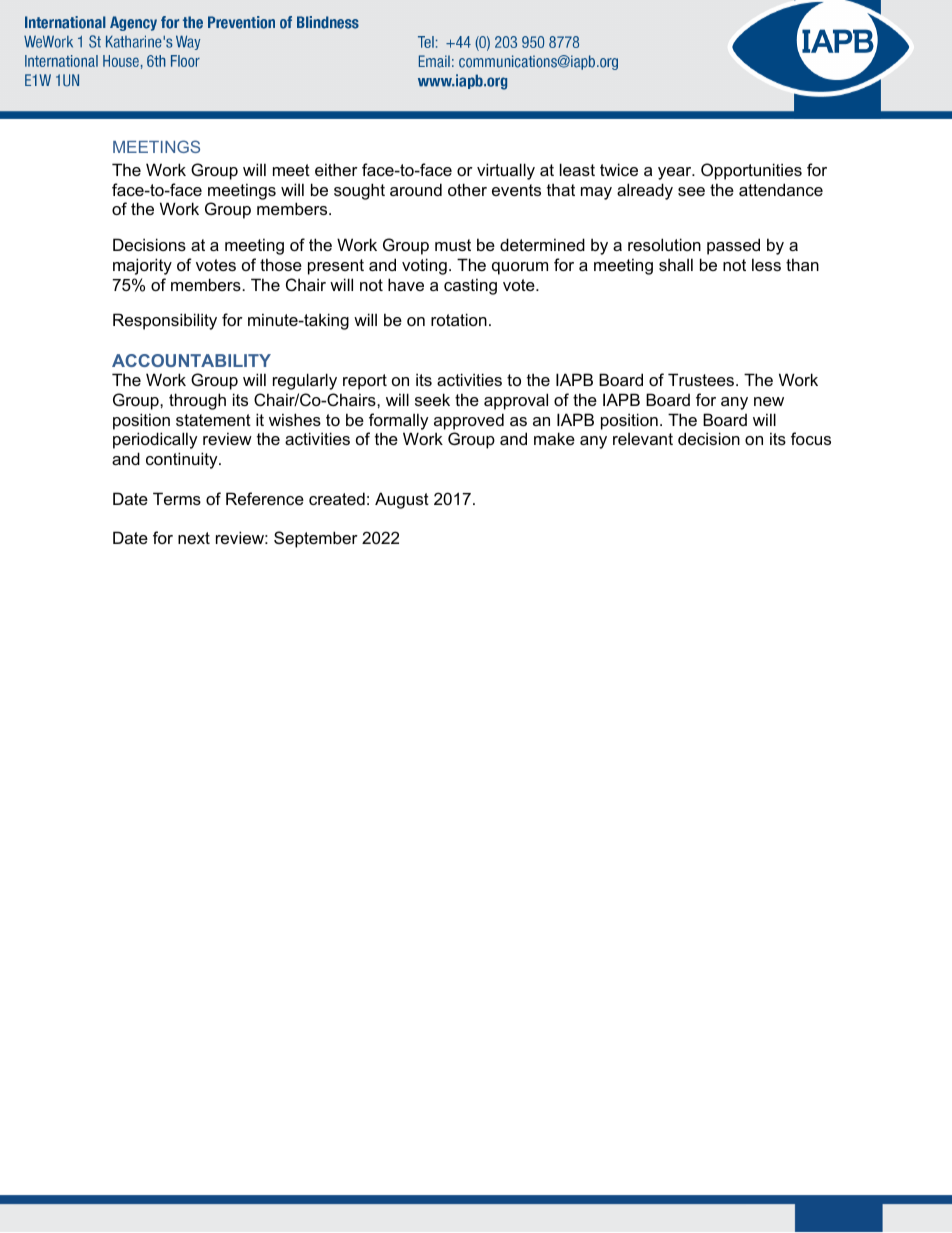 The width and height of the screenshot is (952, 1233). What do you see at coordinates (467, 189) in the screenshot?
I see `other` at bounding box center [467, 189].
